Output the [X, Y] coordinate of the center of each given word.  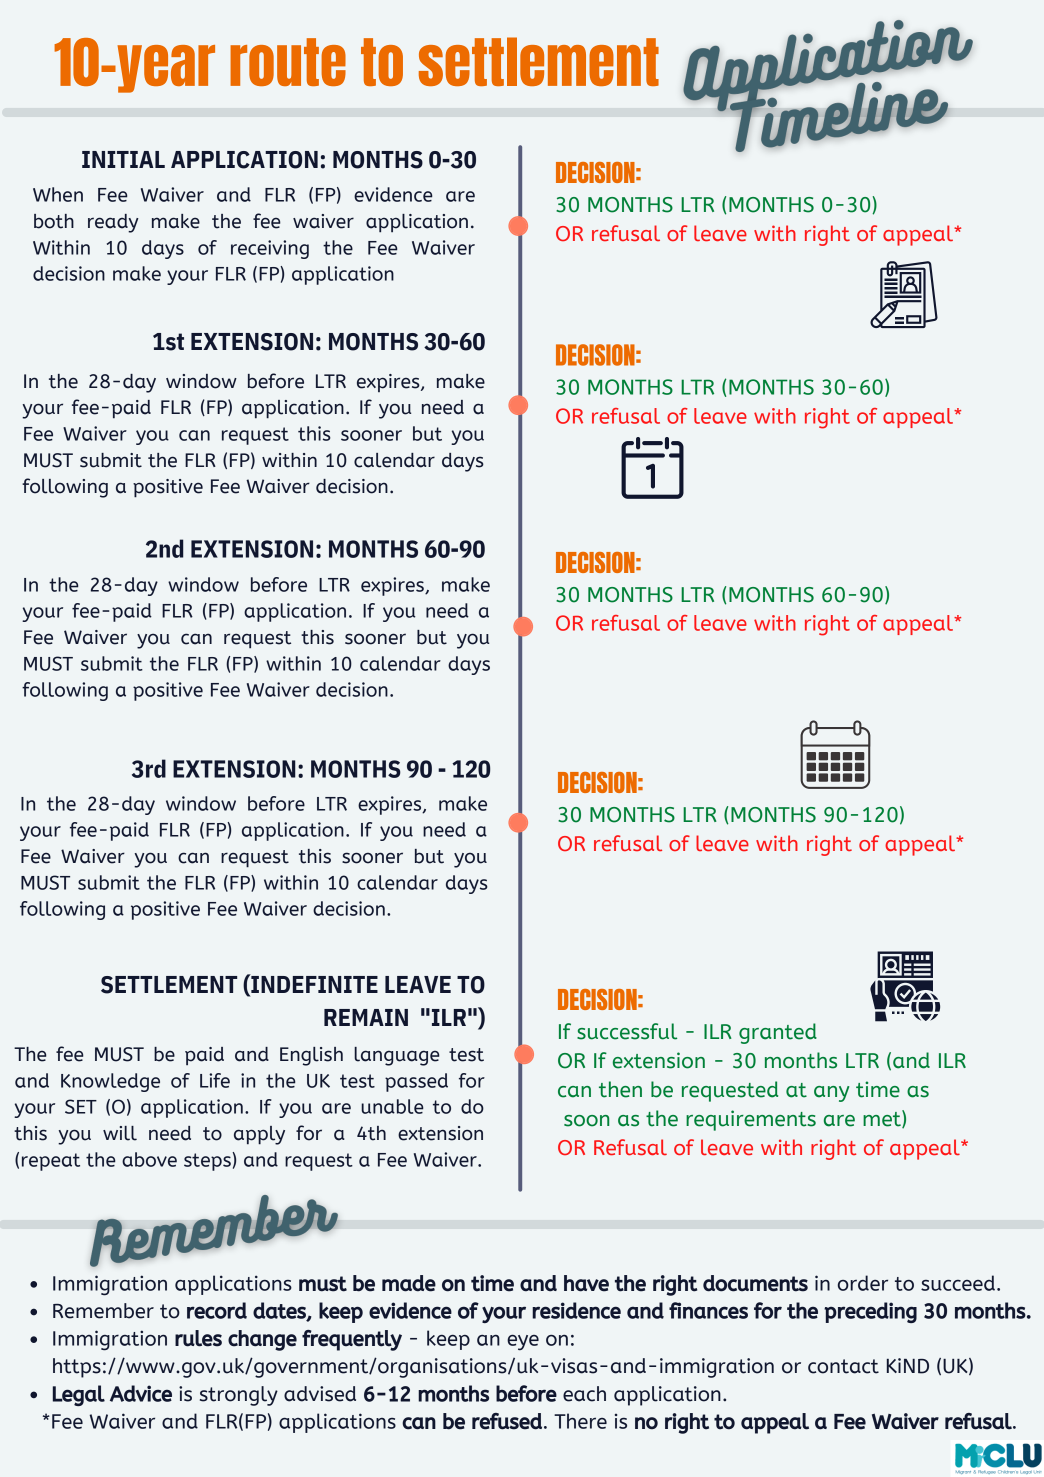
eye [523, 1342]
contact [843, 1366]
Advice [141, 1393]
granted [778, 1033]
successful [627, 1031]
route [288, 62]
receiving [270, 249]
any [831, 1094]
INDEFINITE [313, 983]
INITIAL [123, 159]
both [54, 221]
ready [113, 223]
